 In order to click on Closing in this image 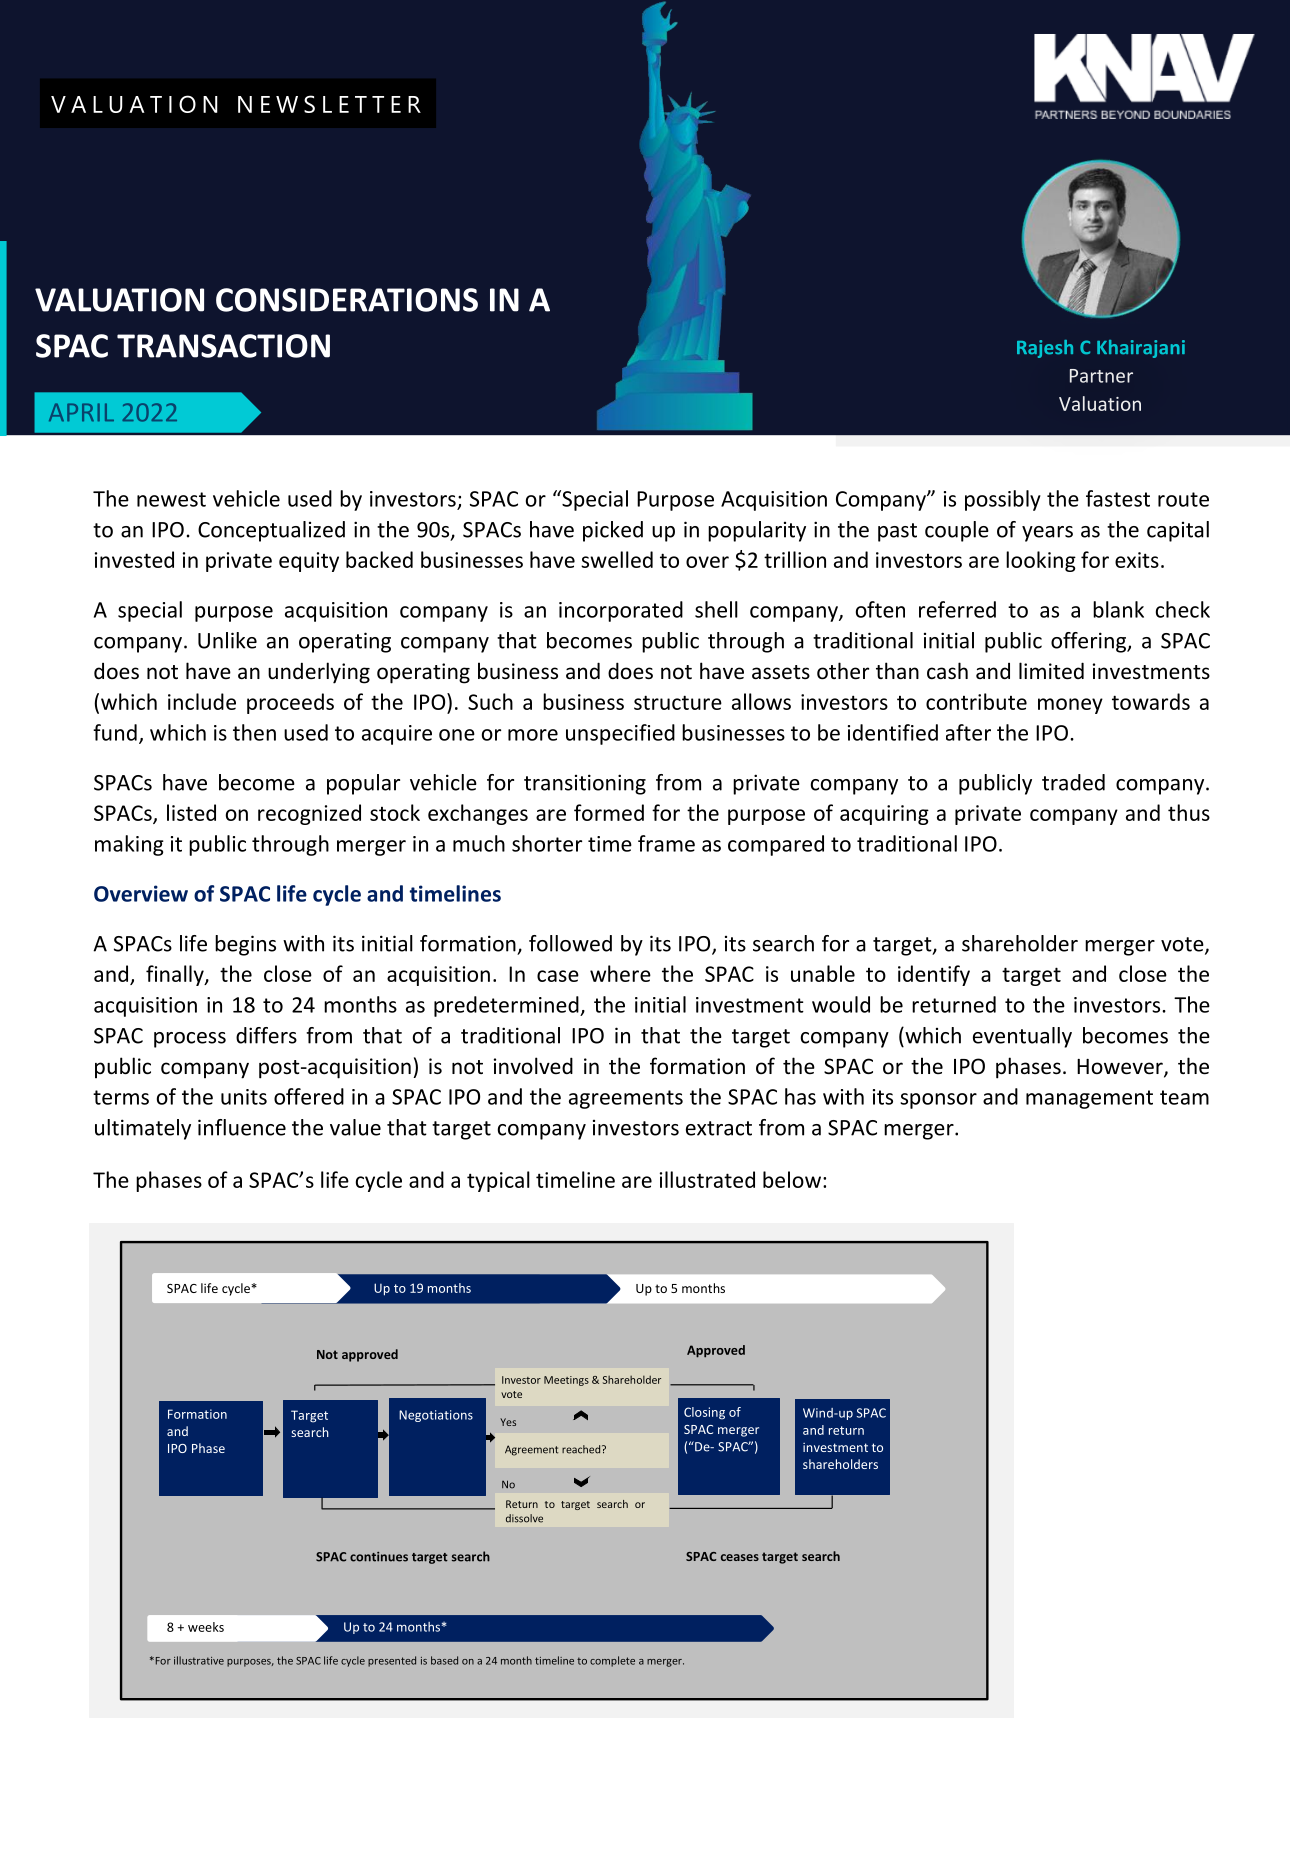, I will do `click(704, 1413)`.
